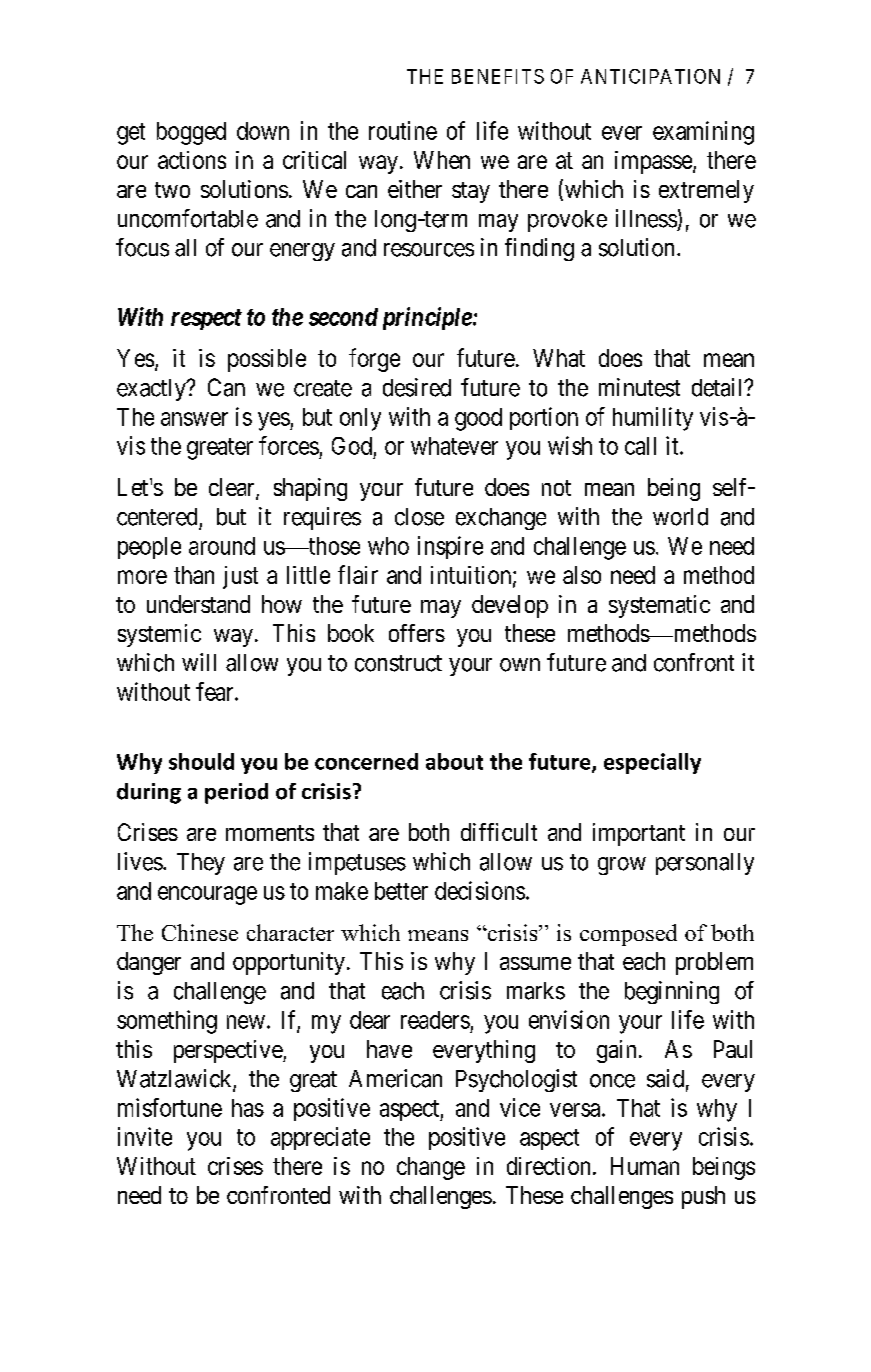 The height and width of the page is (1372, 871). What do you see at coordinates (640, 446) in the page?
I see `call` at bounding box center [640, 446].
